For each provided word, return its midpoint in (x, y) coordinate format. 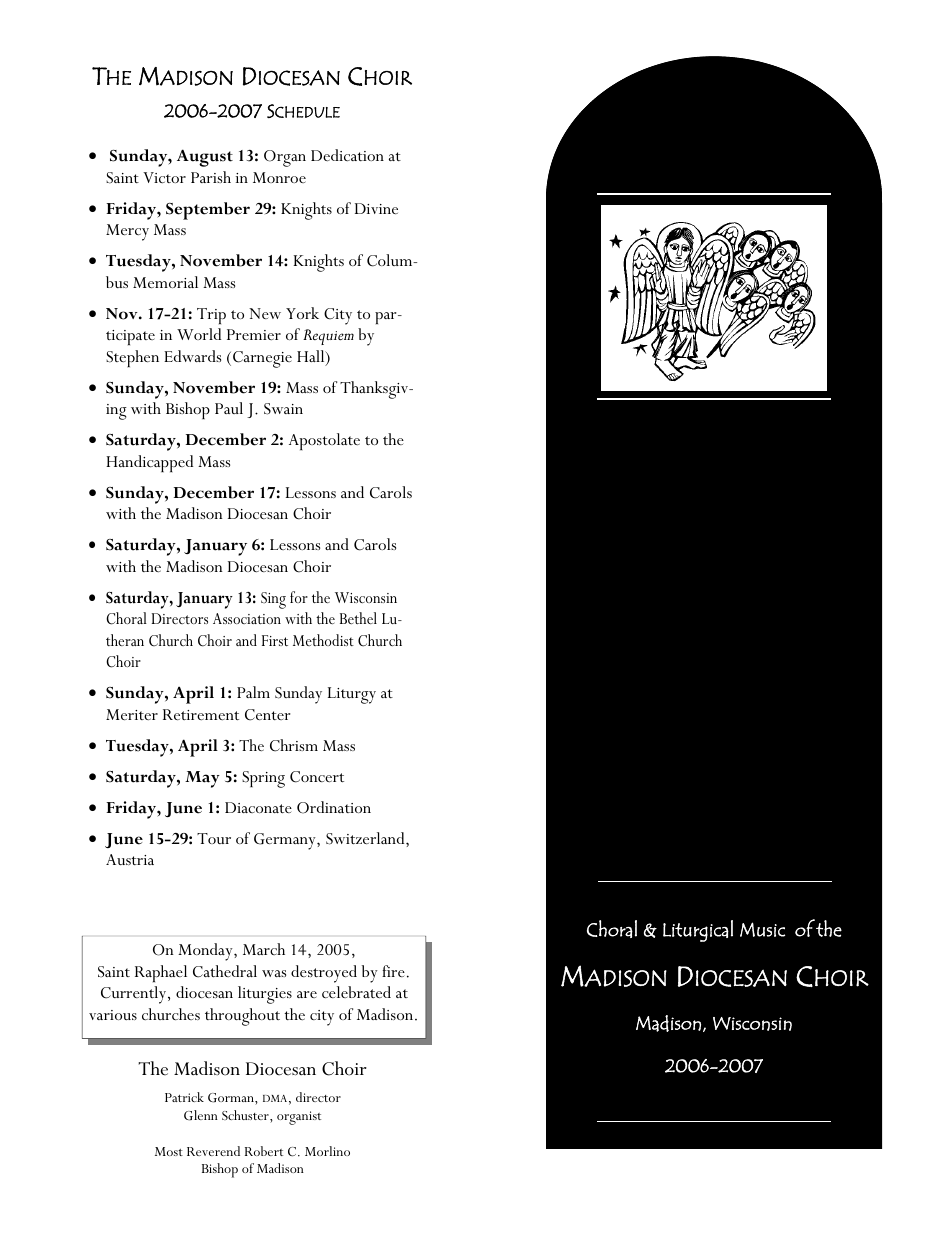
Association (247, 618)
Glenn (201, 1115)
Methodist (323, 640)
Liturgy (352, 695)
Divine (376, 208)
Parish (211, 177)
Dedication (347, 155)
